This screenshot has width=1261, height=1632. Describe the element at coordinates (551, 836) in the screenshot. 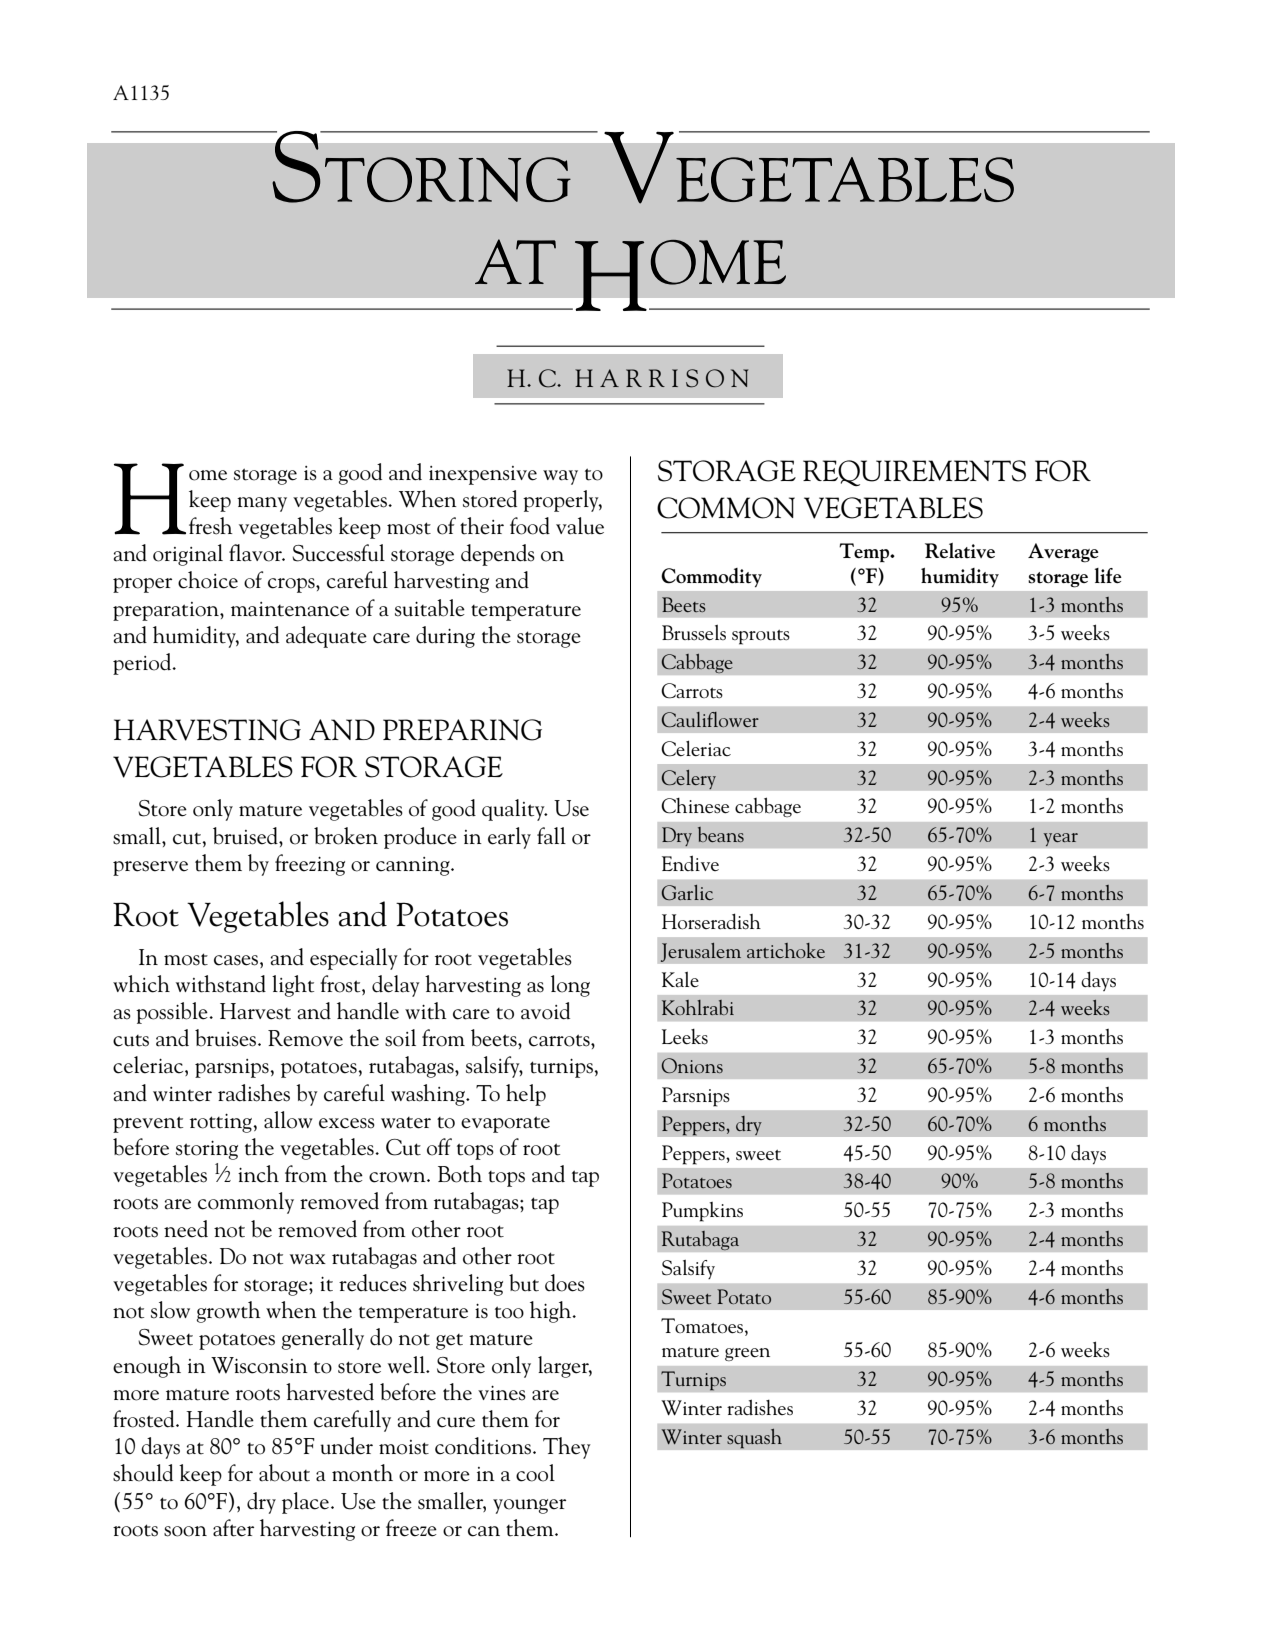

I see `fall` at that location.
